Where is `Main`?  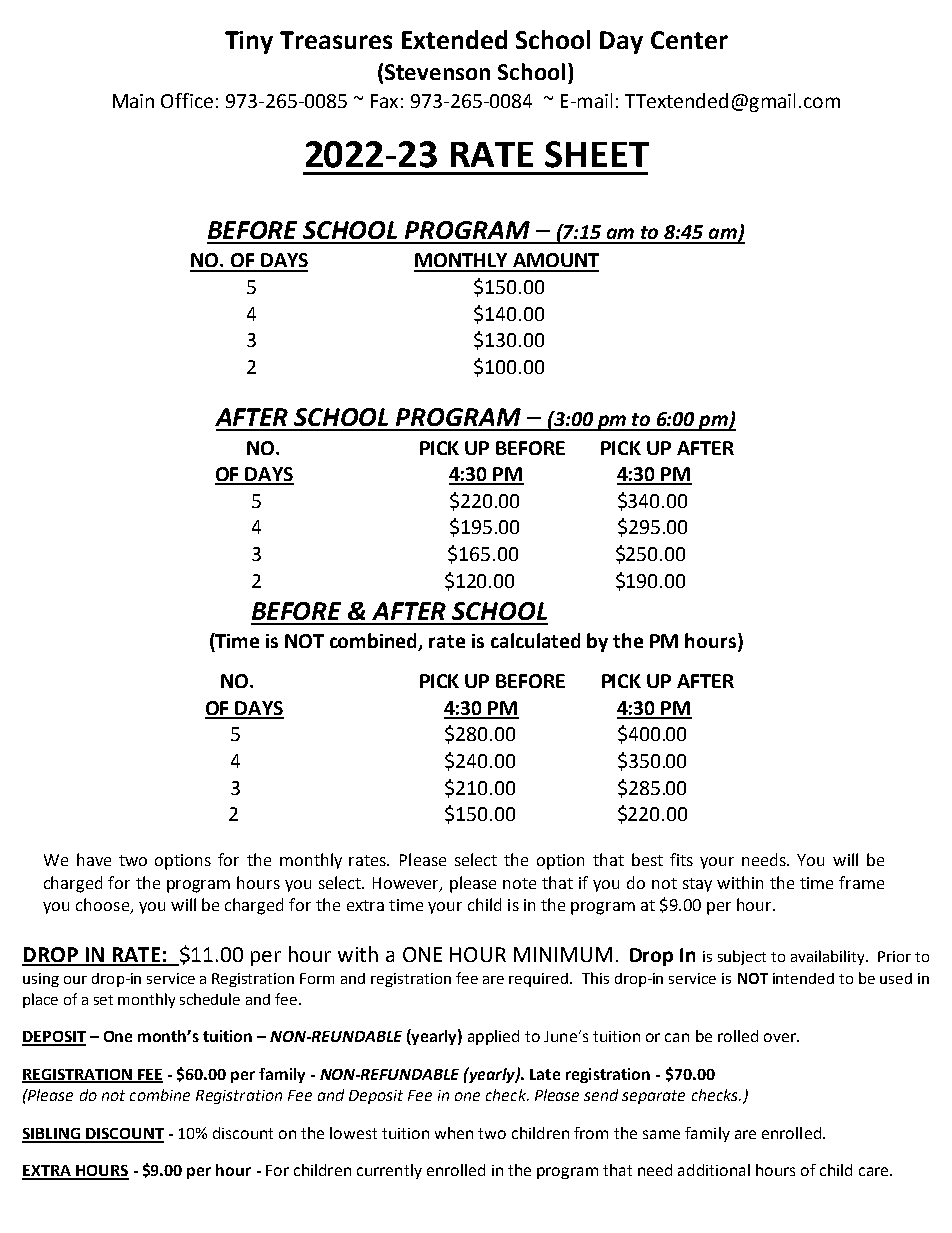
Main is located at coordinates (133, 101).
